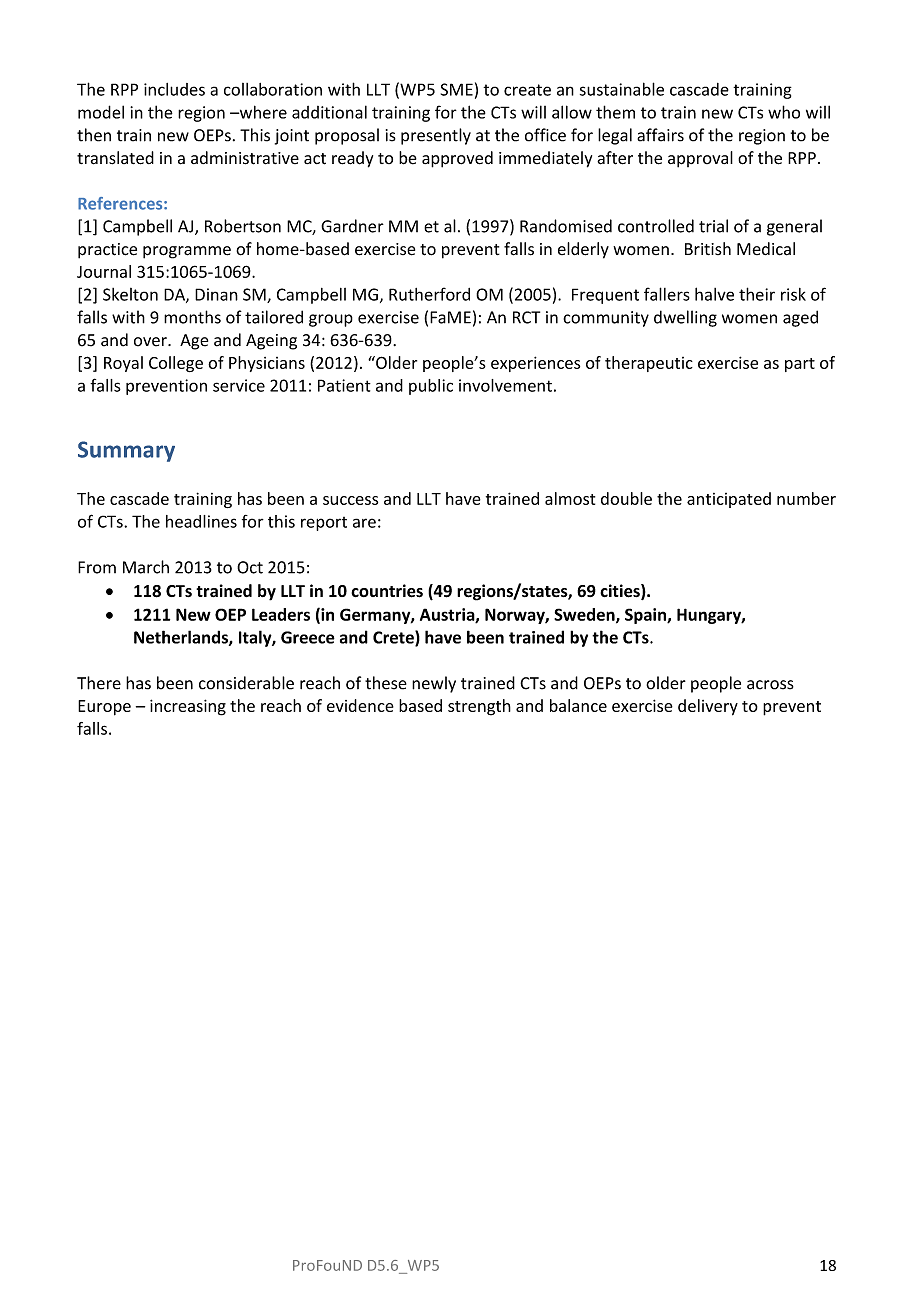 The height and width of the image is (1309, 924). What do you see at coordinates (174, 89) in the image?
I see `includes` at bounding box center [174, 89].
